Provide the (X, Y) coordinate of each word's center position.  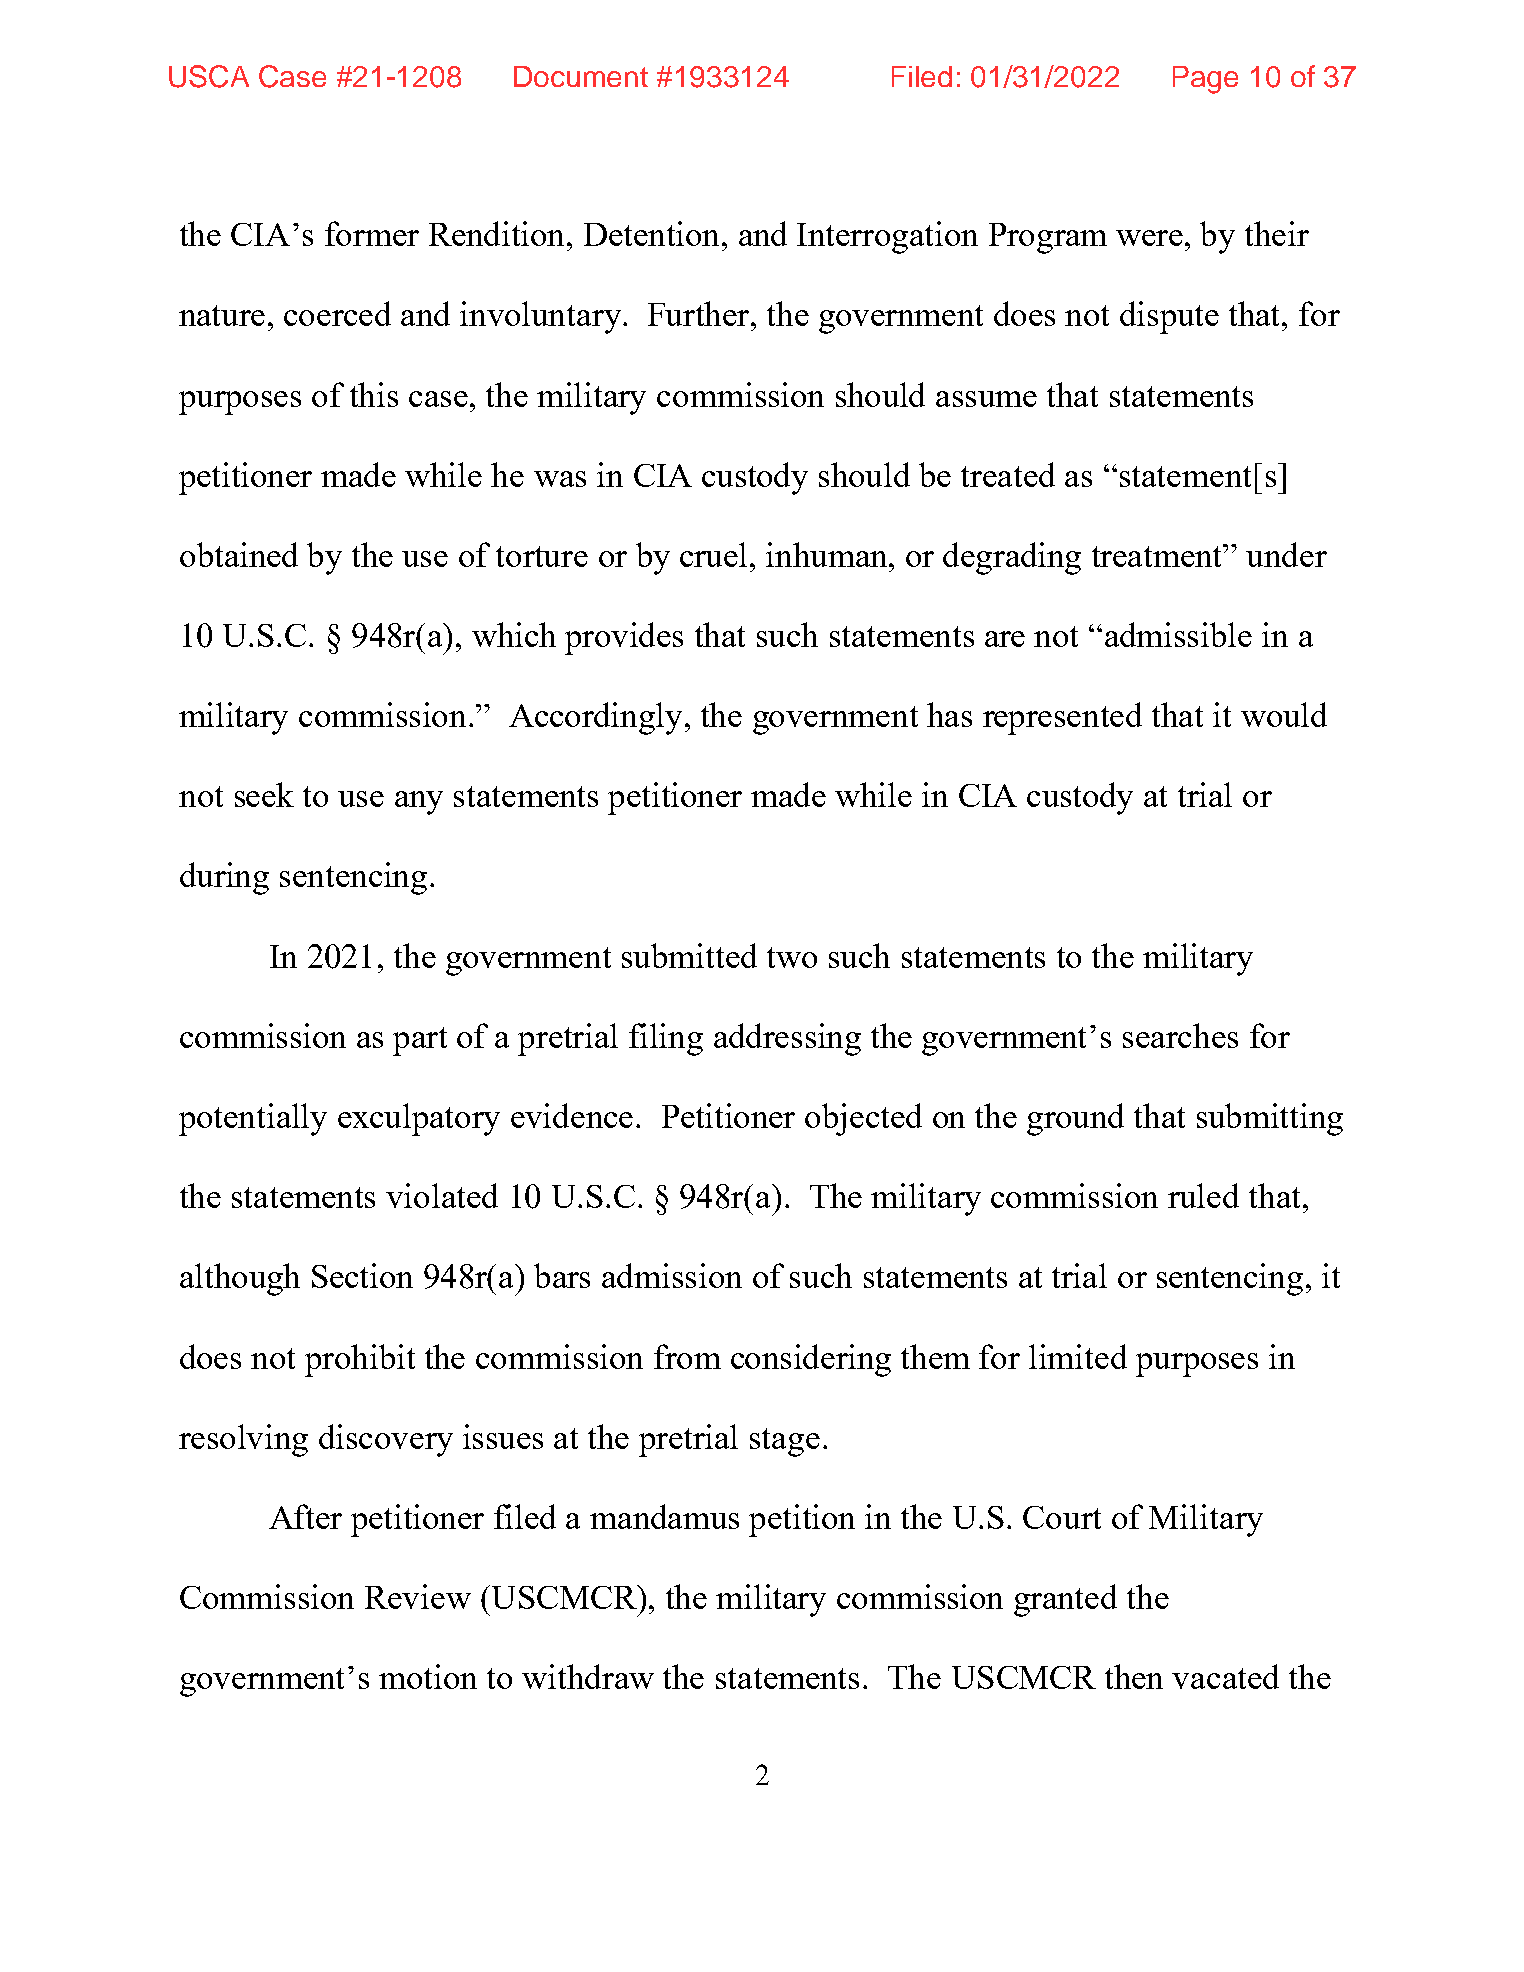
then (1134, 1676)
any (419, 803)
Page (1205, 80)
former (372, 233)
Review (418, 1596)
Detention (653, 233)
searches (1180, 1035)
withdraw (588, 1676)
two (792, 957)
